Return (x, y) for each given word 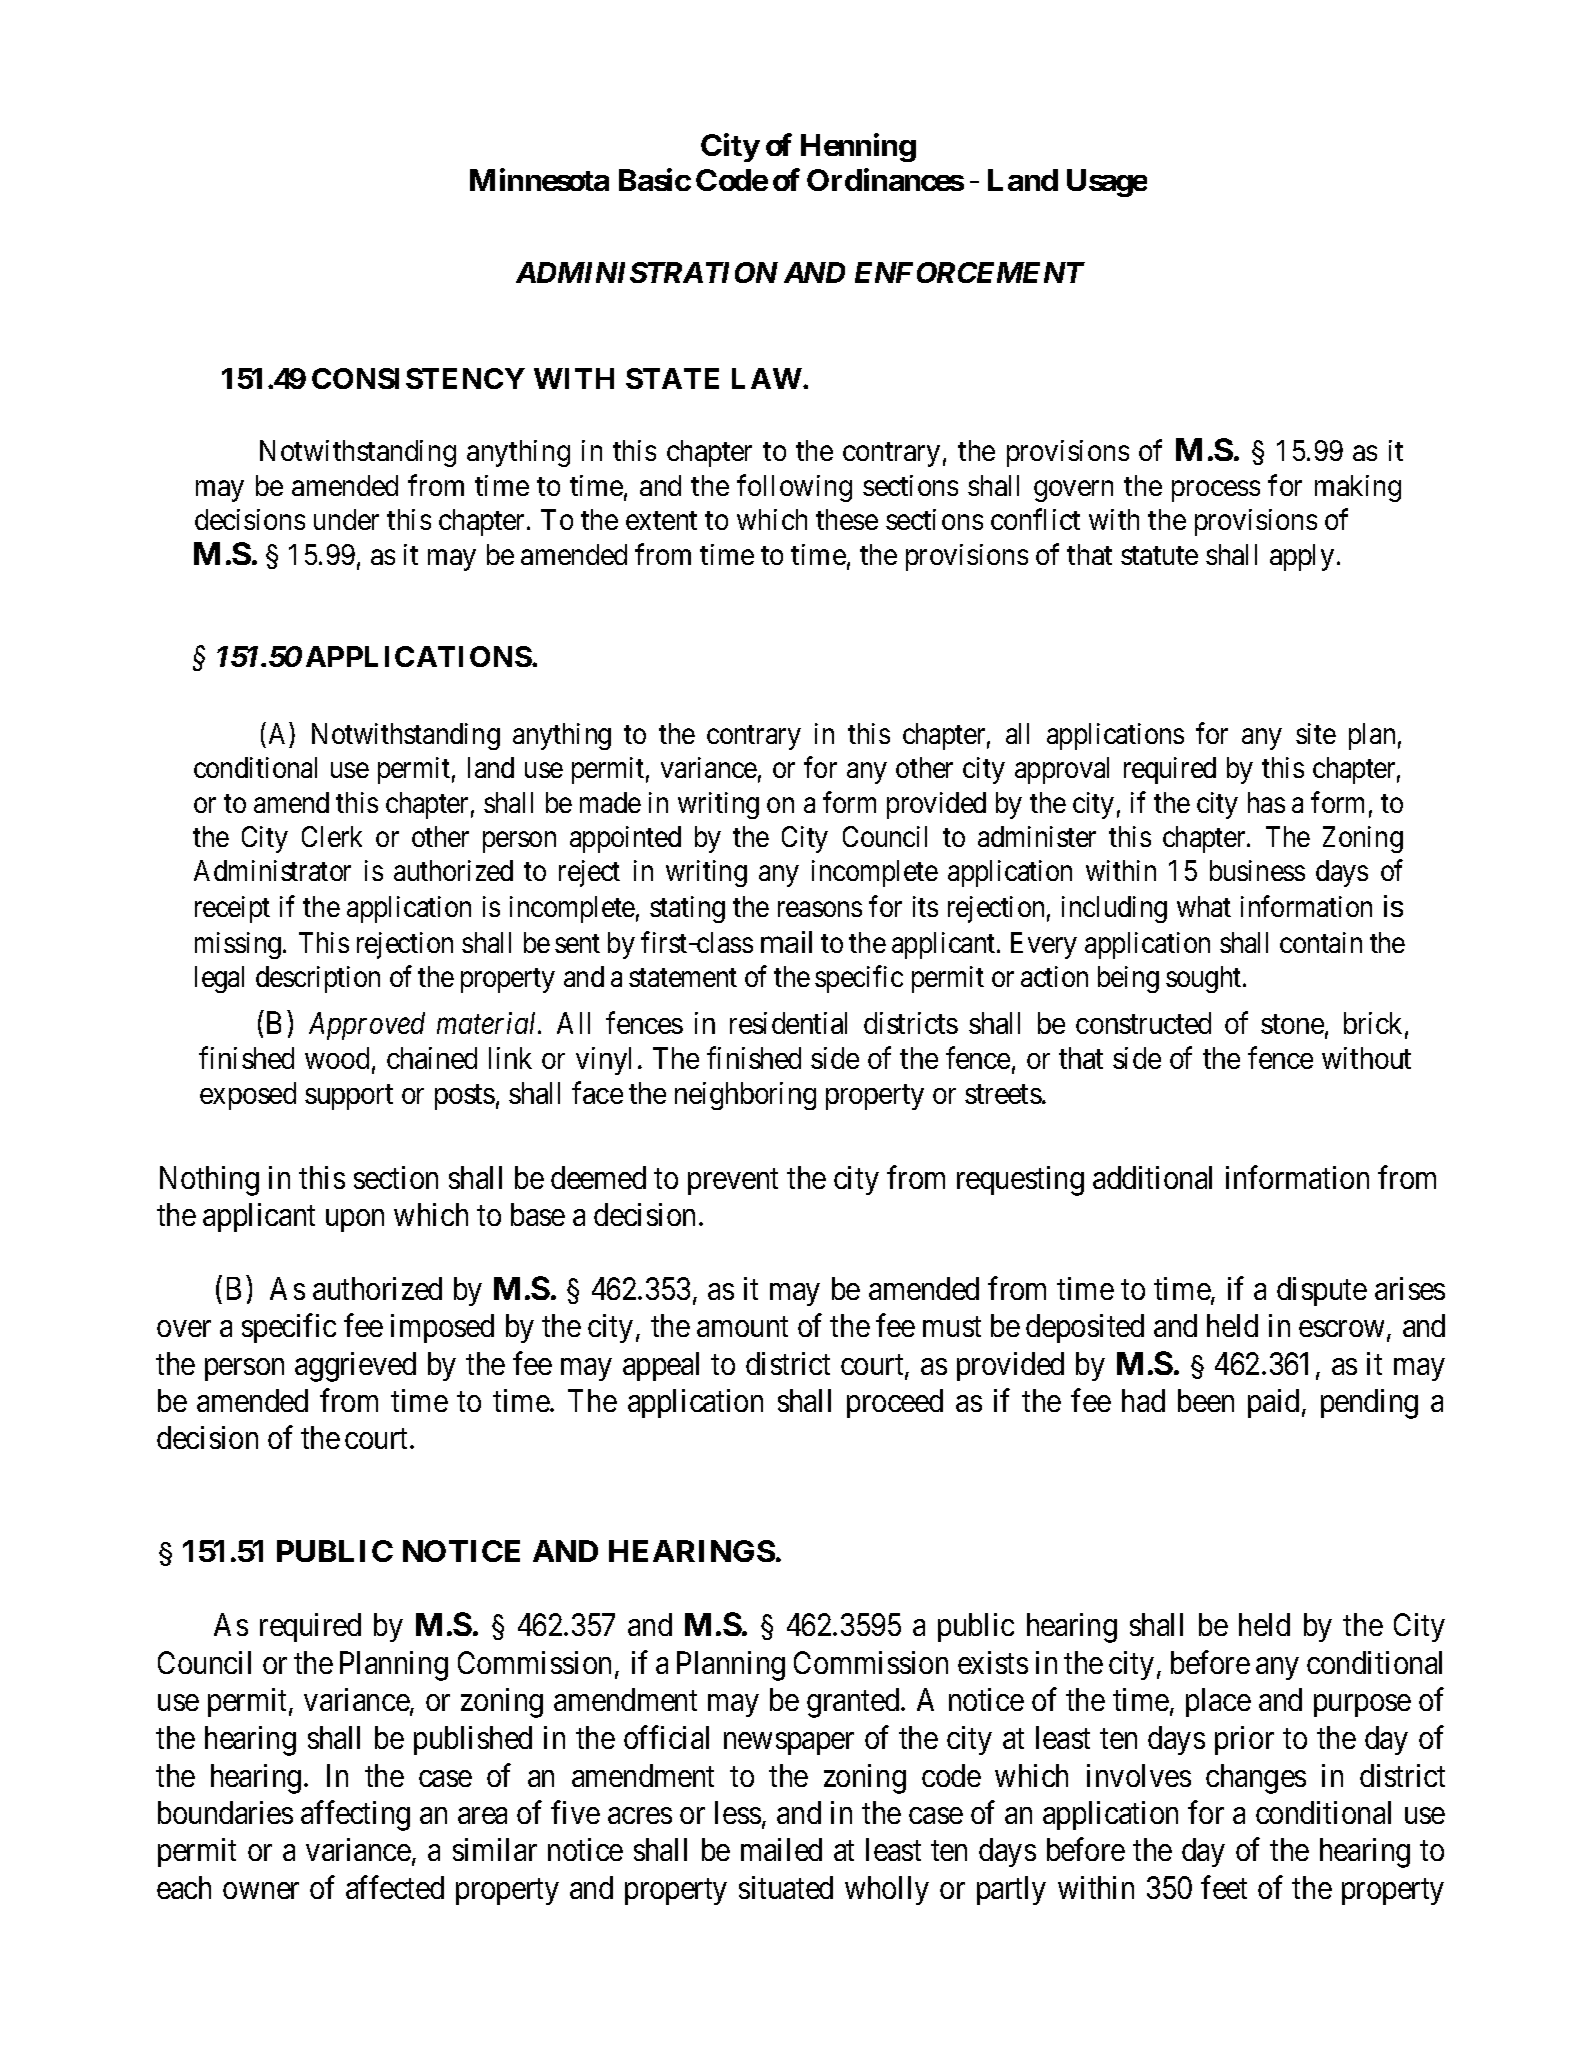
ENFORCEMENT (970, 272)
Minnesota (539, 179)
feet (1224, 1887)
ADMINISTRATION (647, 272)
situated (786, 1887)
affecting (355, 1816)
